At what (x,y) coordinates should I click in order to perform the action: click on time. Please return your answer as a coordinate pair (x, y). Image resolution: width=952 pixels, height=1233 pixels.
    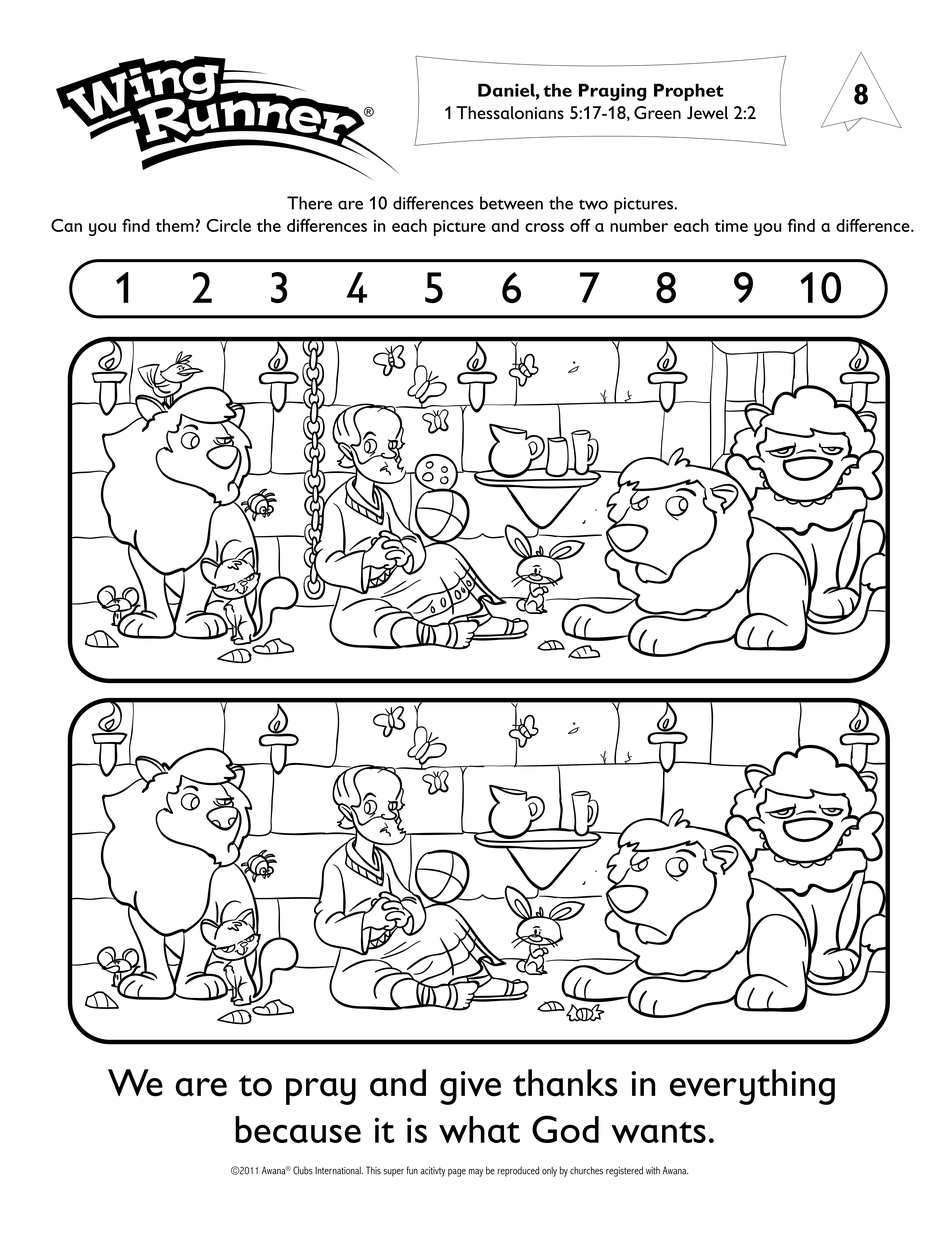
    Looking at the image, I should click on (731, 226).
